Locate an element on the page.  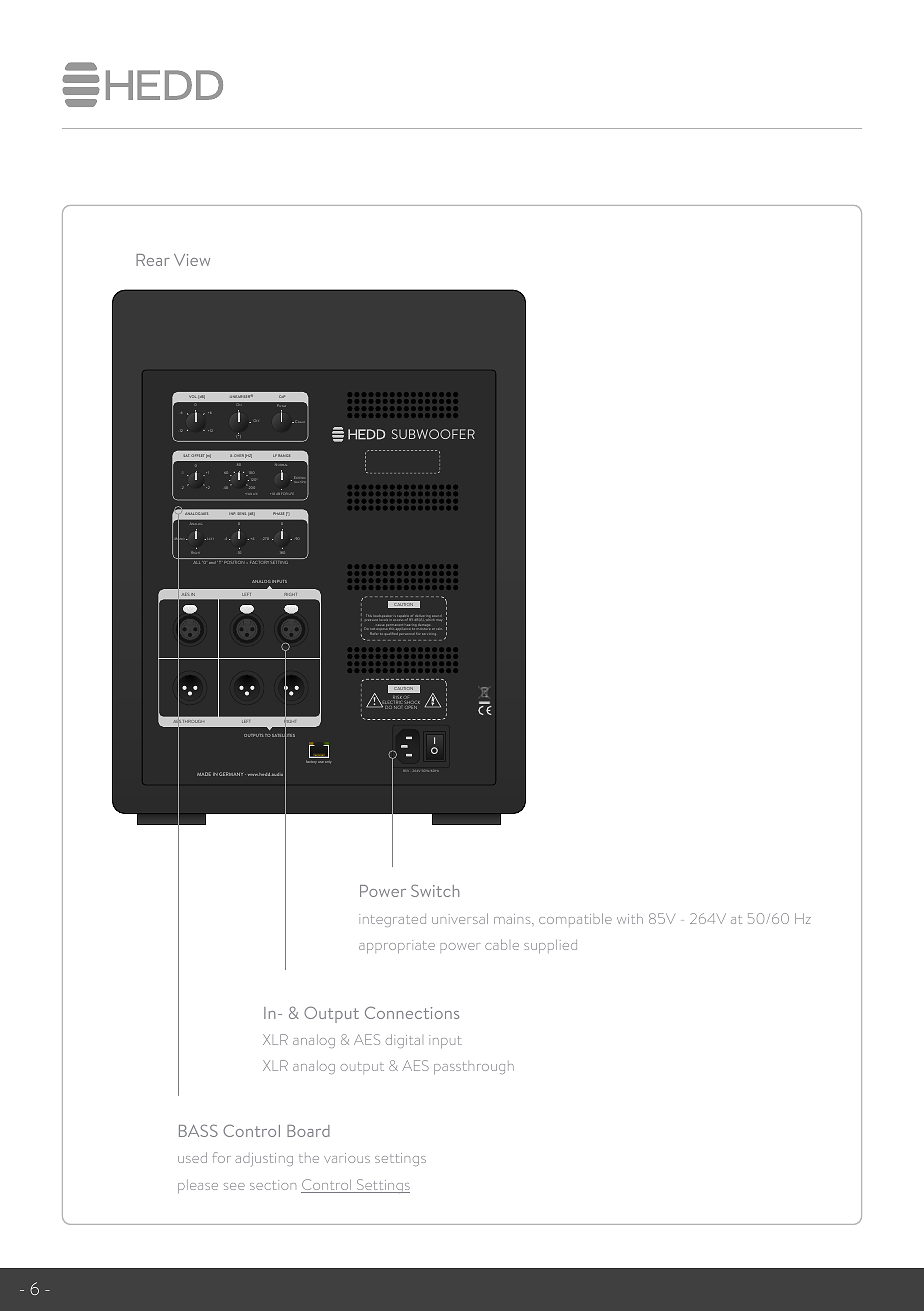
various is located at coordinates (347, 1158).
